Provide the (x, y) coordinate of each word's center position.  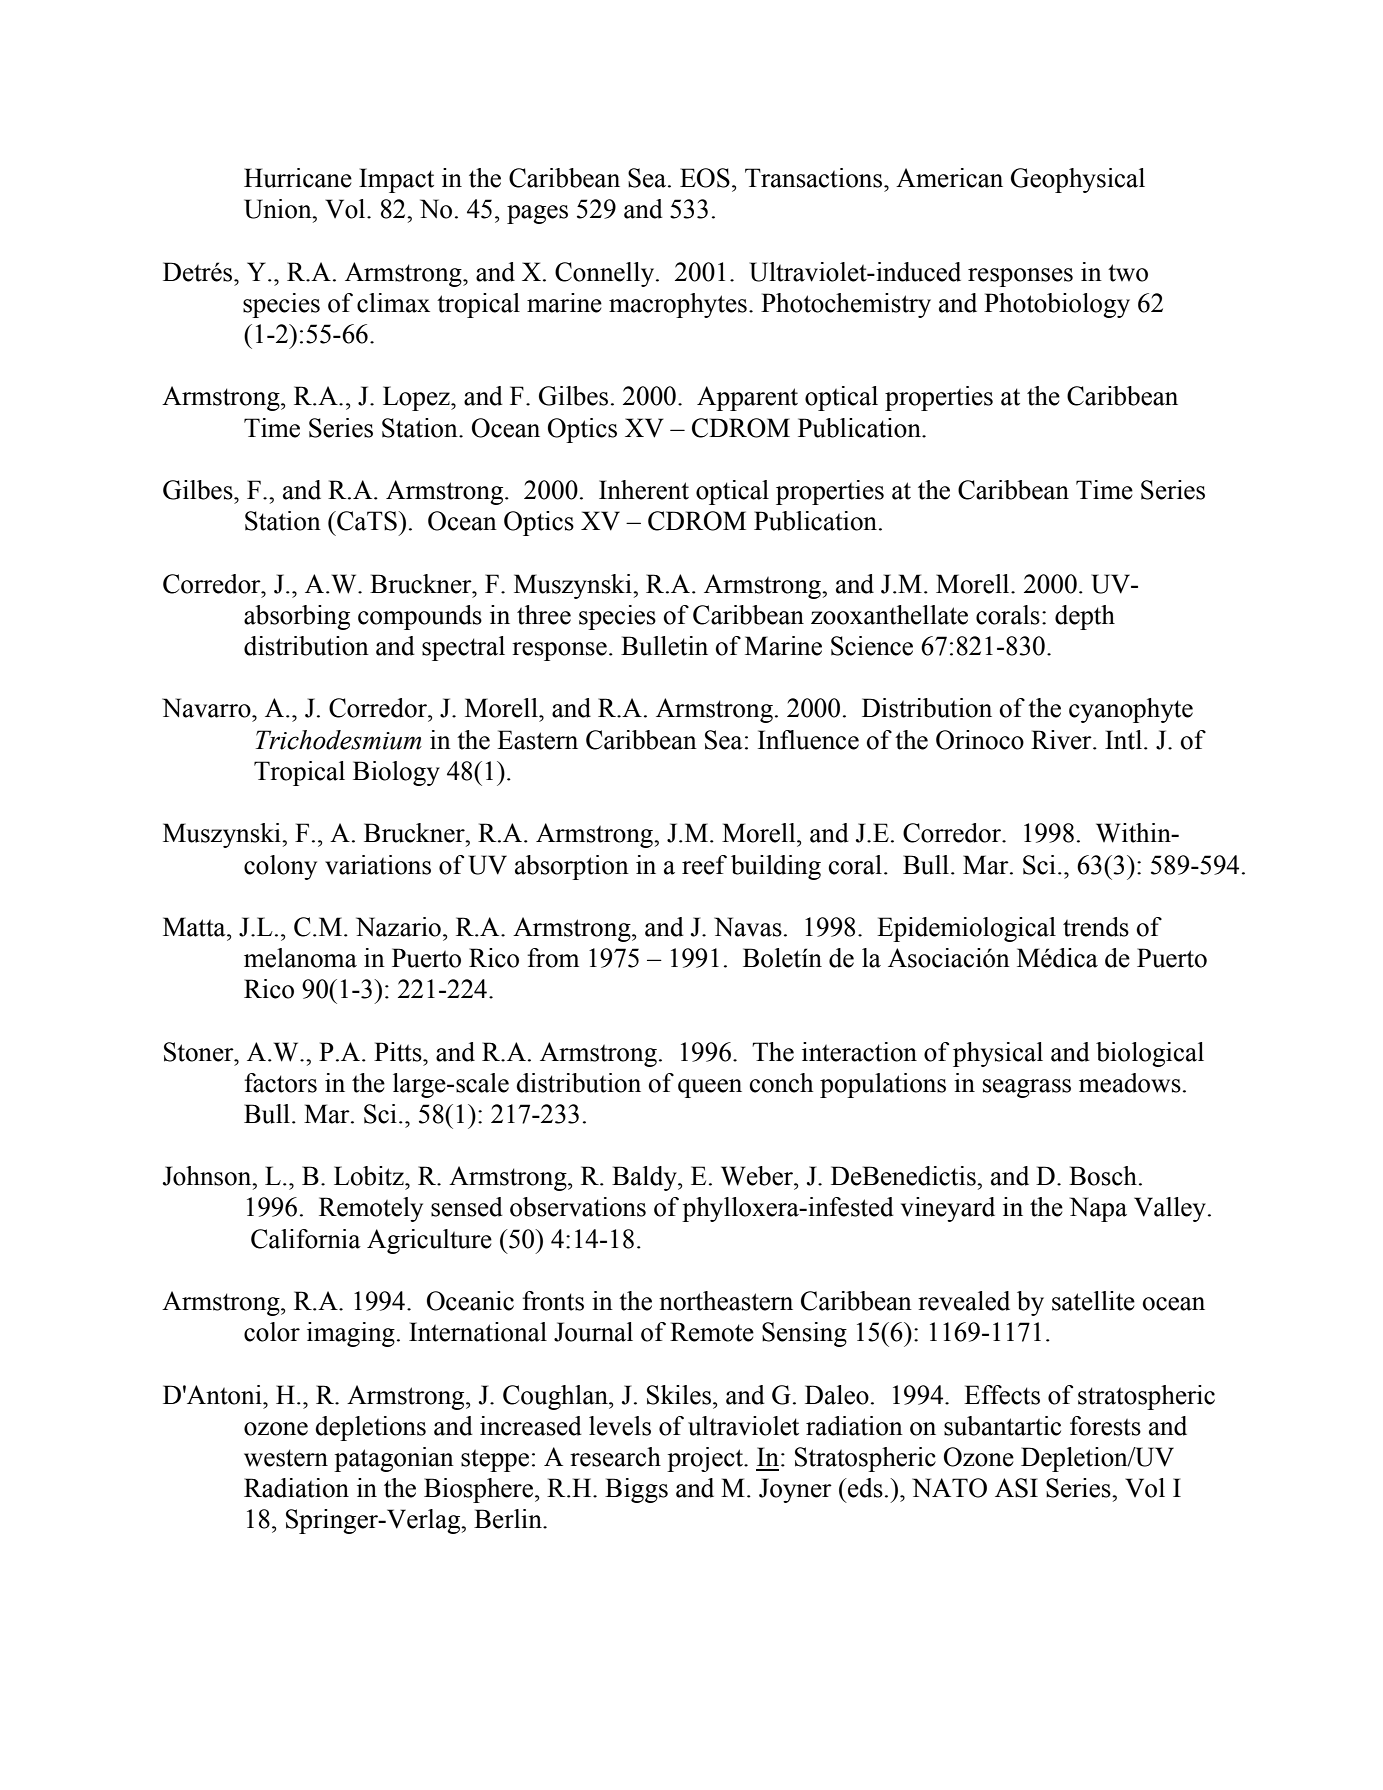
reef (704, 865)
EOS (705, 178)
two (1128, 273)
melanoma (300, 958)
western (286, 1458)
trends (1096, 927)
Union (279, 209)
